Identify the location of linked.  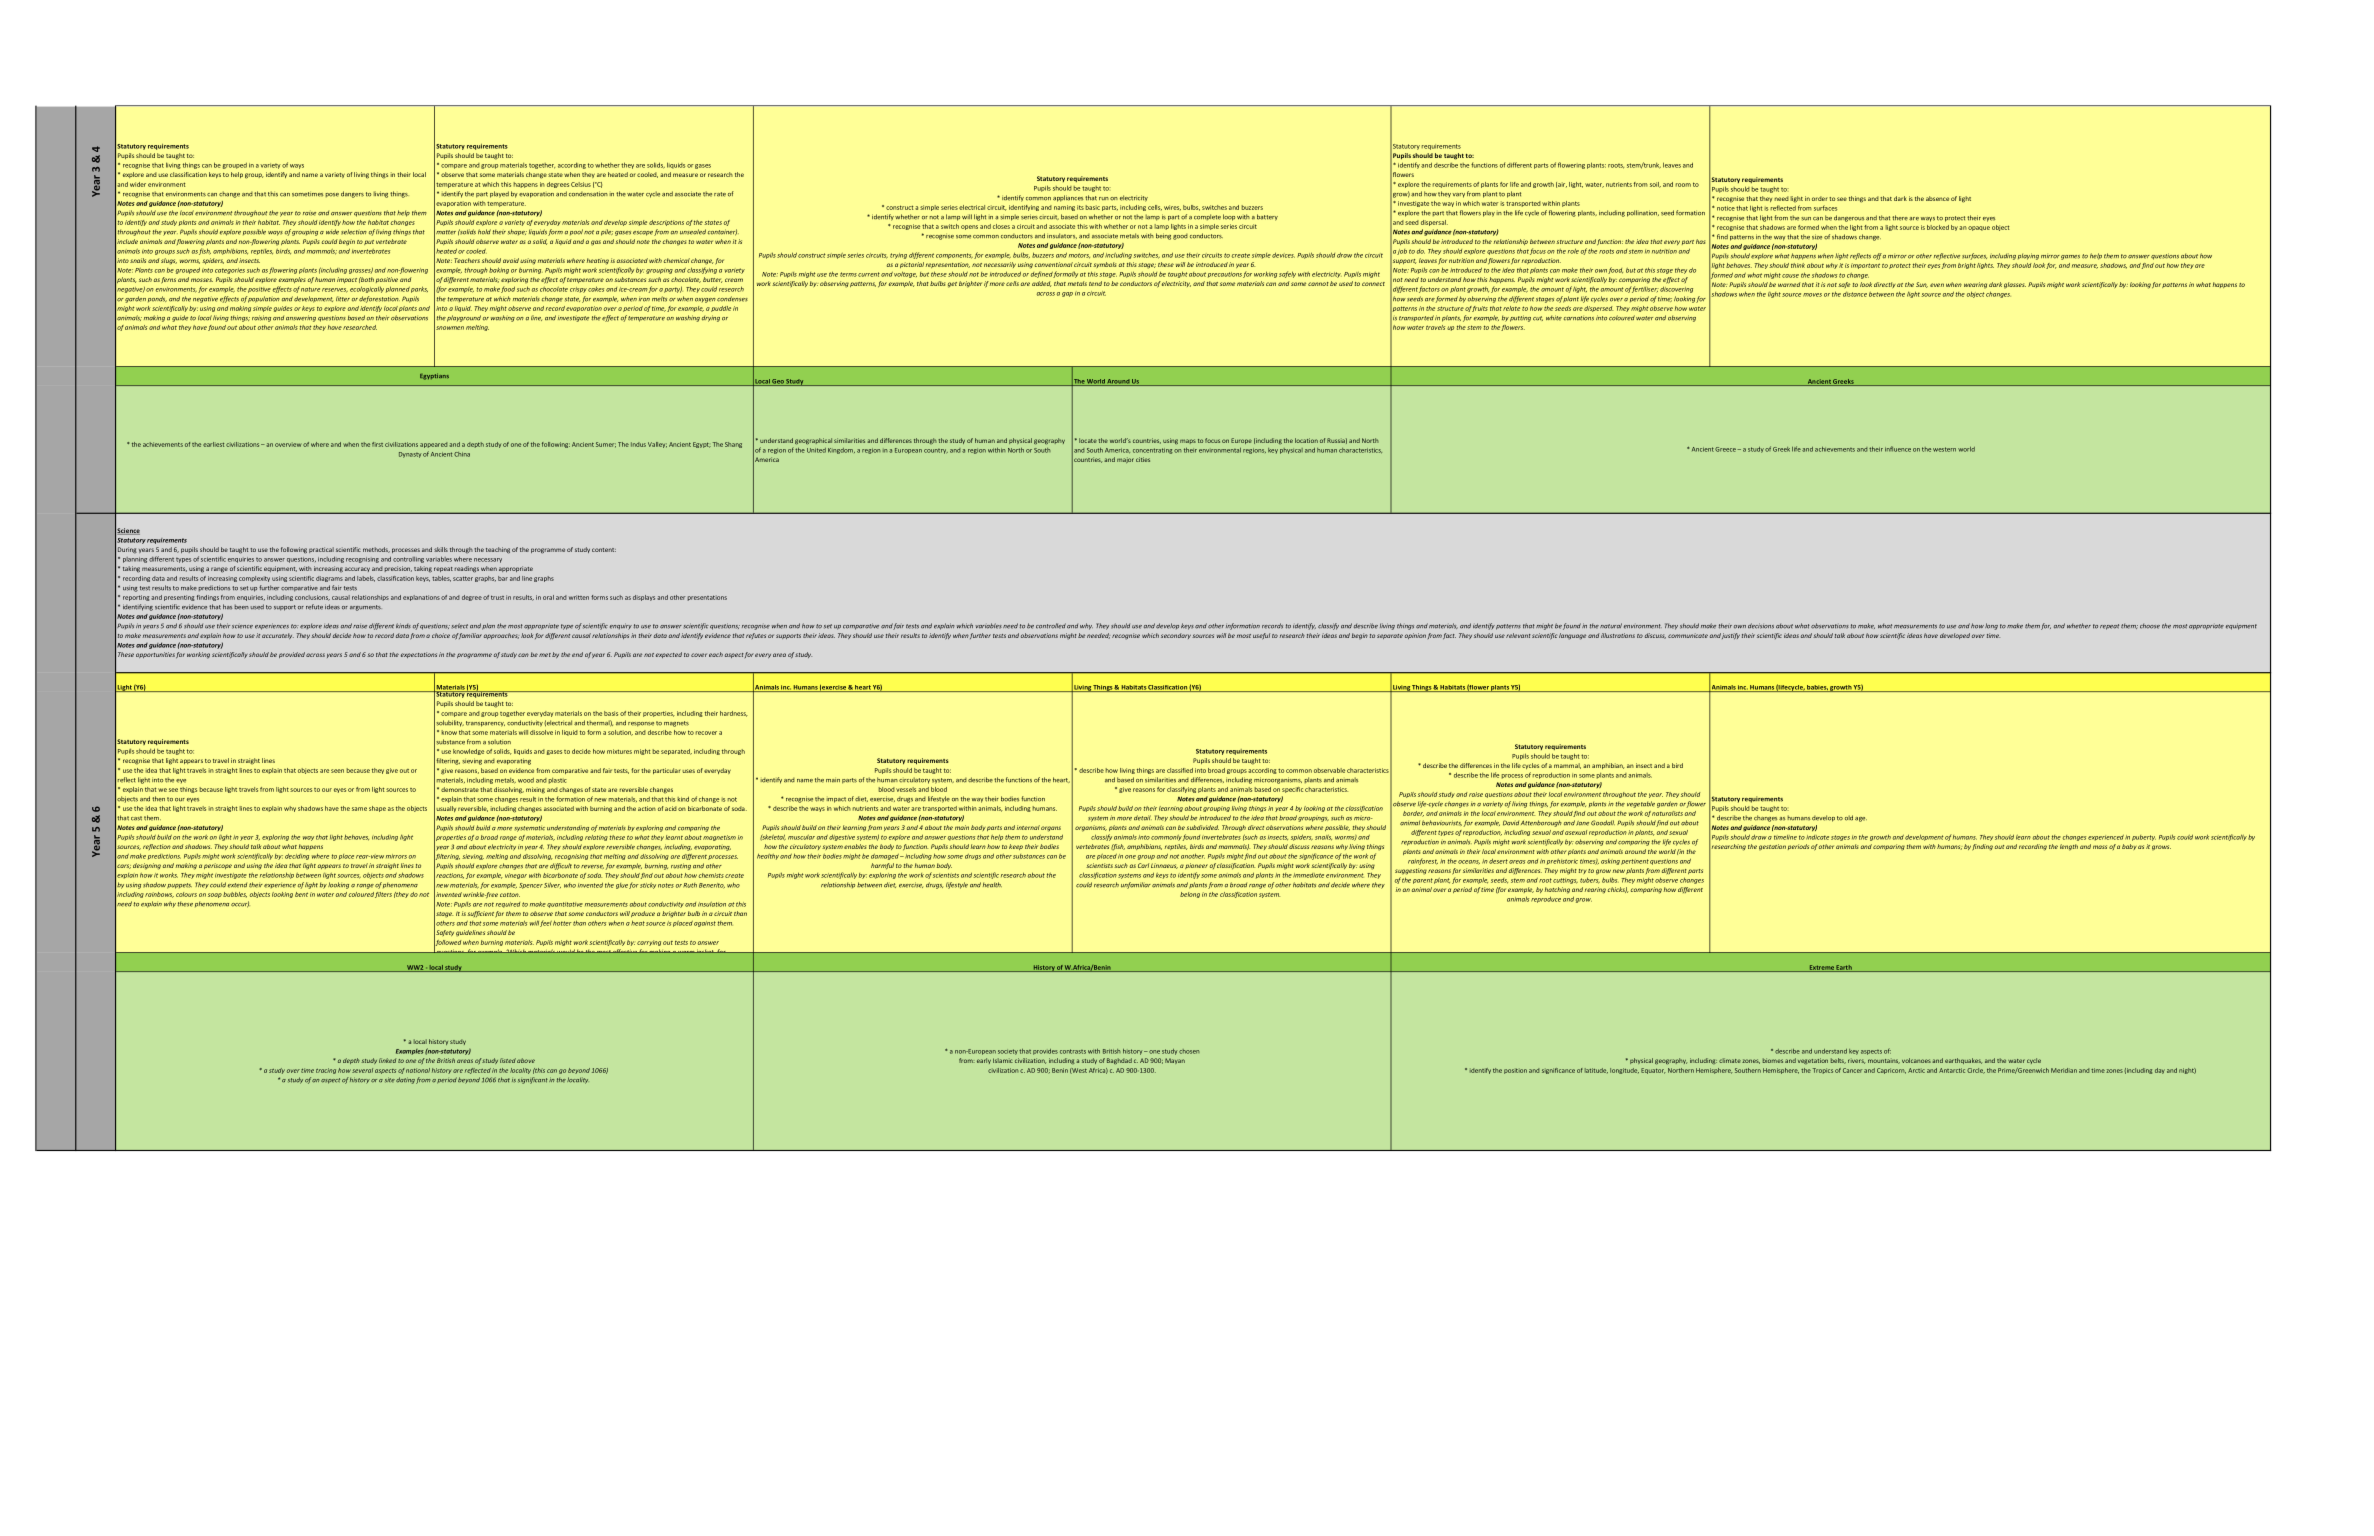
(387, 1060).
